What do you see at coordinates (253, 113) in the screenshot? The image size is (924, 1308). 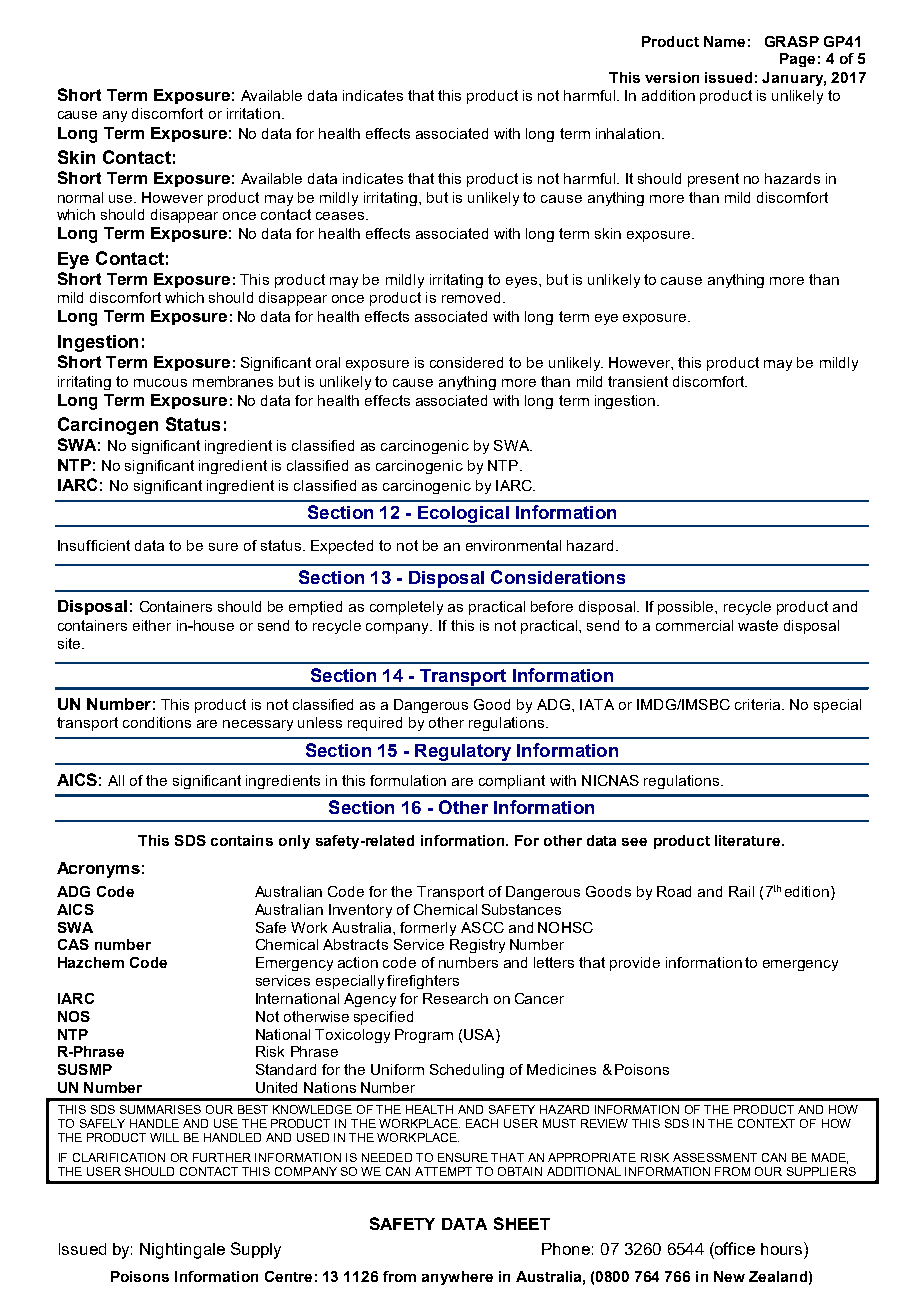 I see `irritation` at bounding box center [253, 113].
